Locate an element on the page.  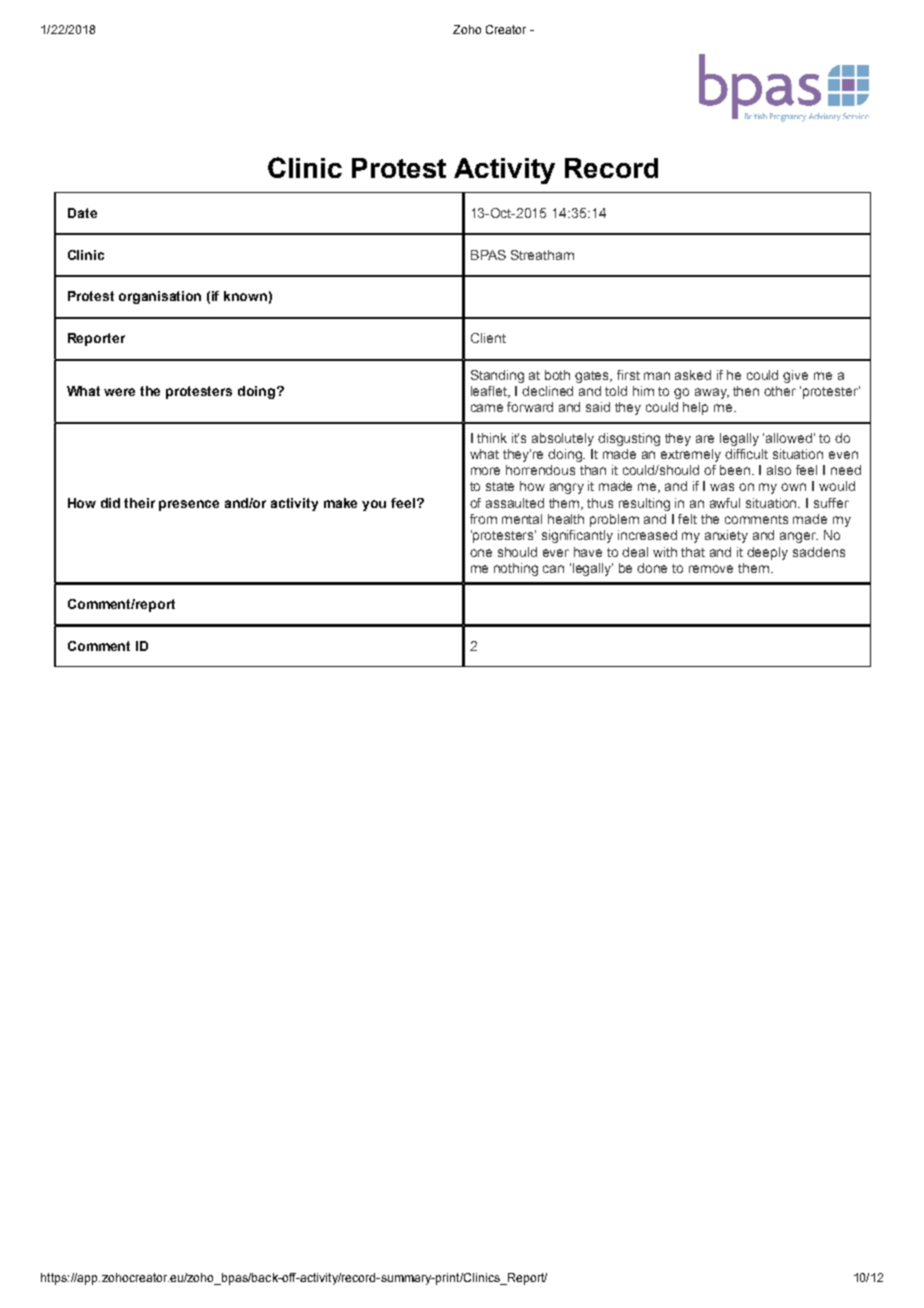
Date is located at coordinates (82, 213).
